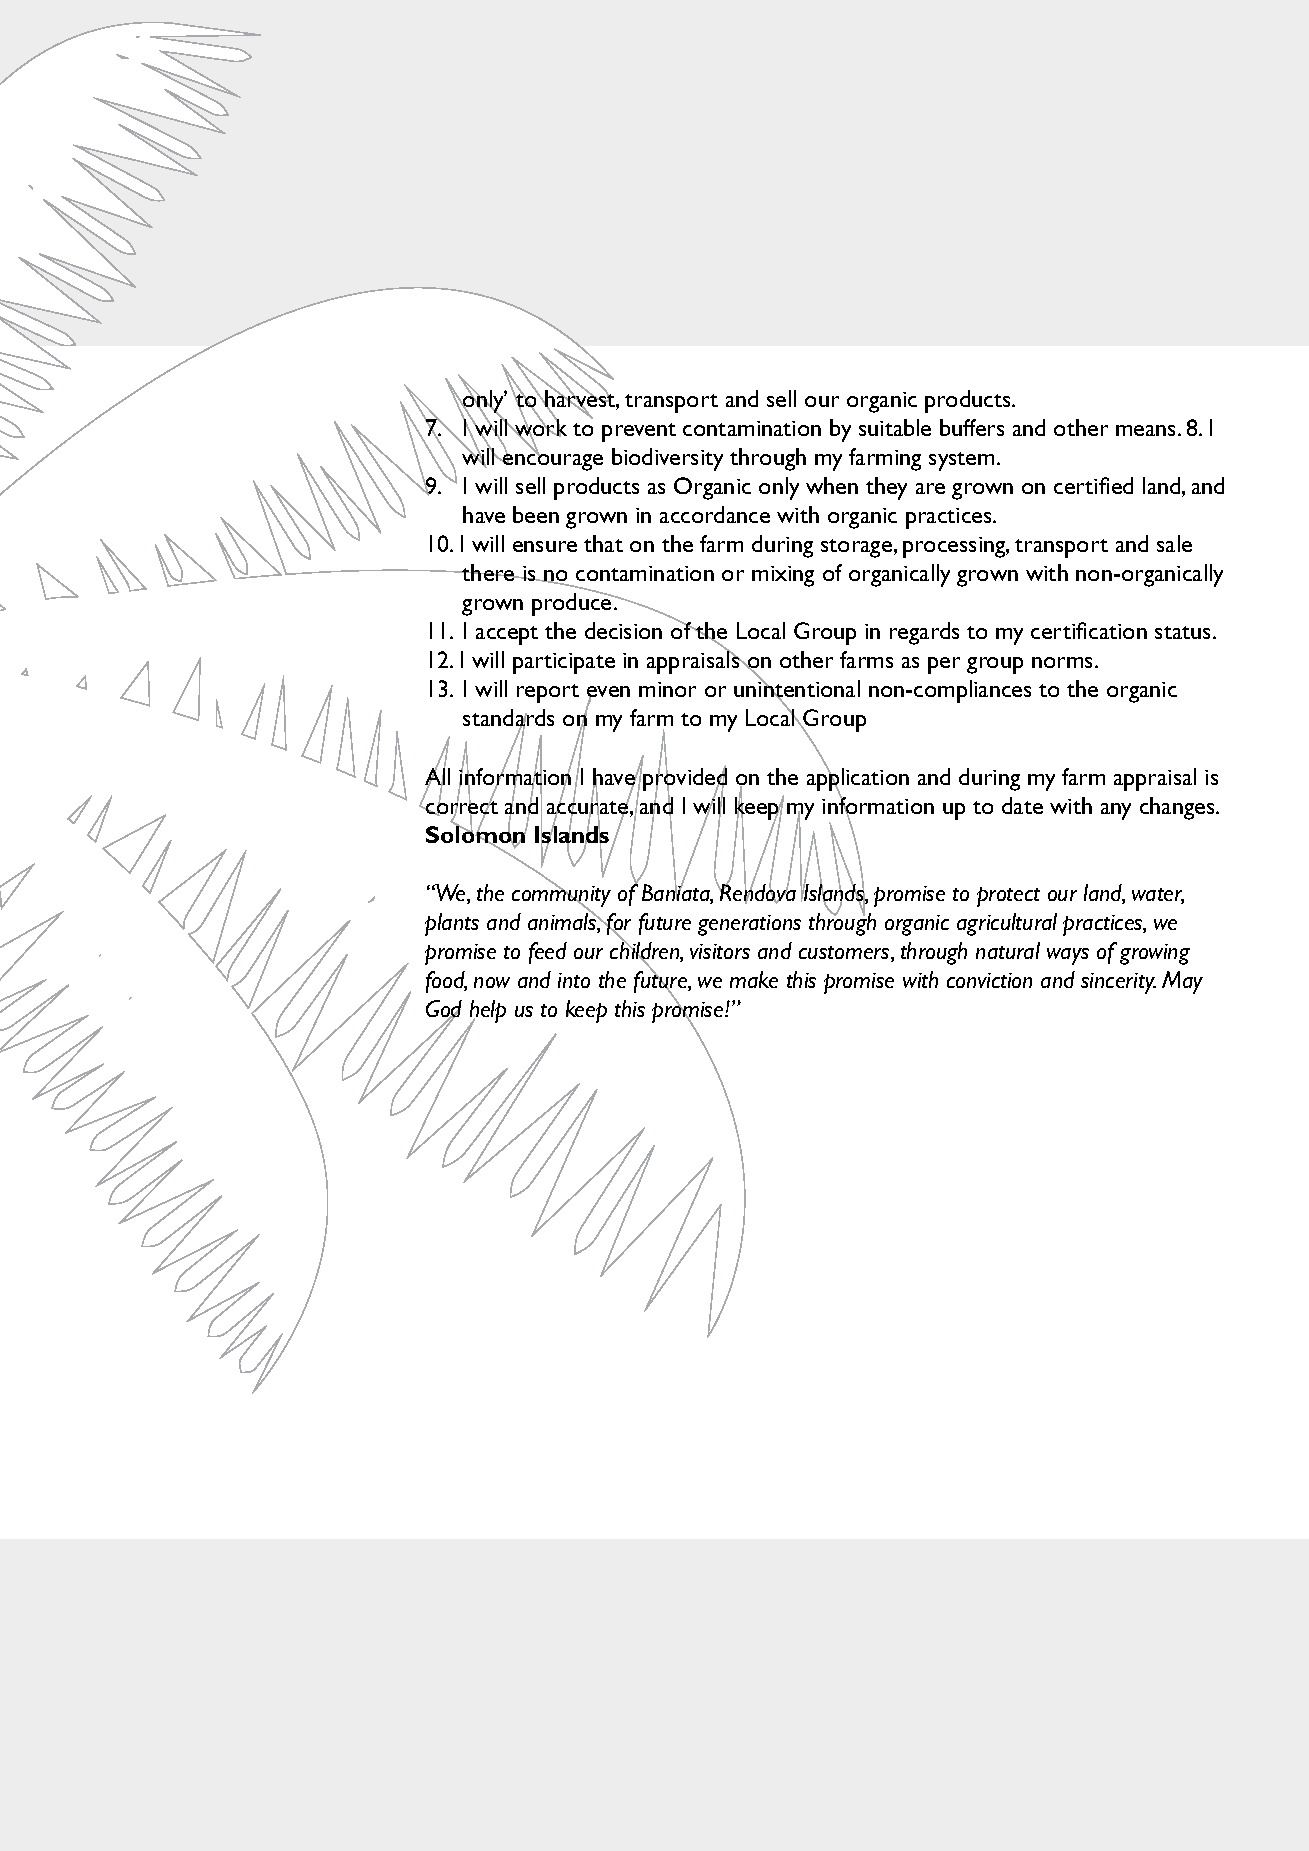  I want to click on unintentional, so click(797, 690).
